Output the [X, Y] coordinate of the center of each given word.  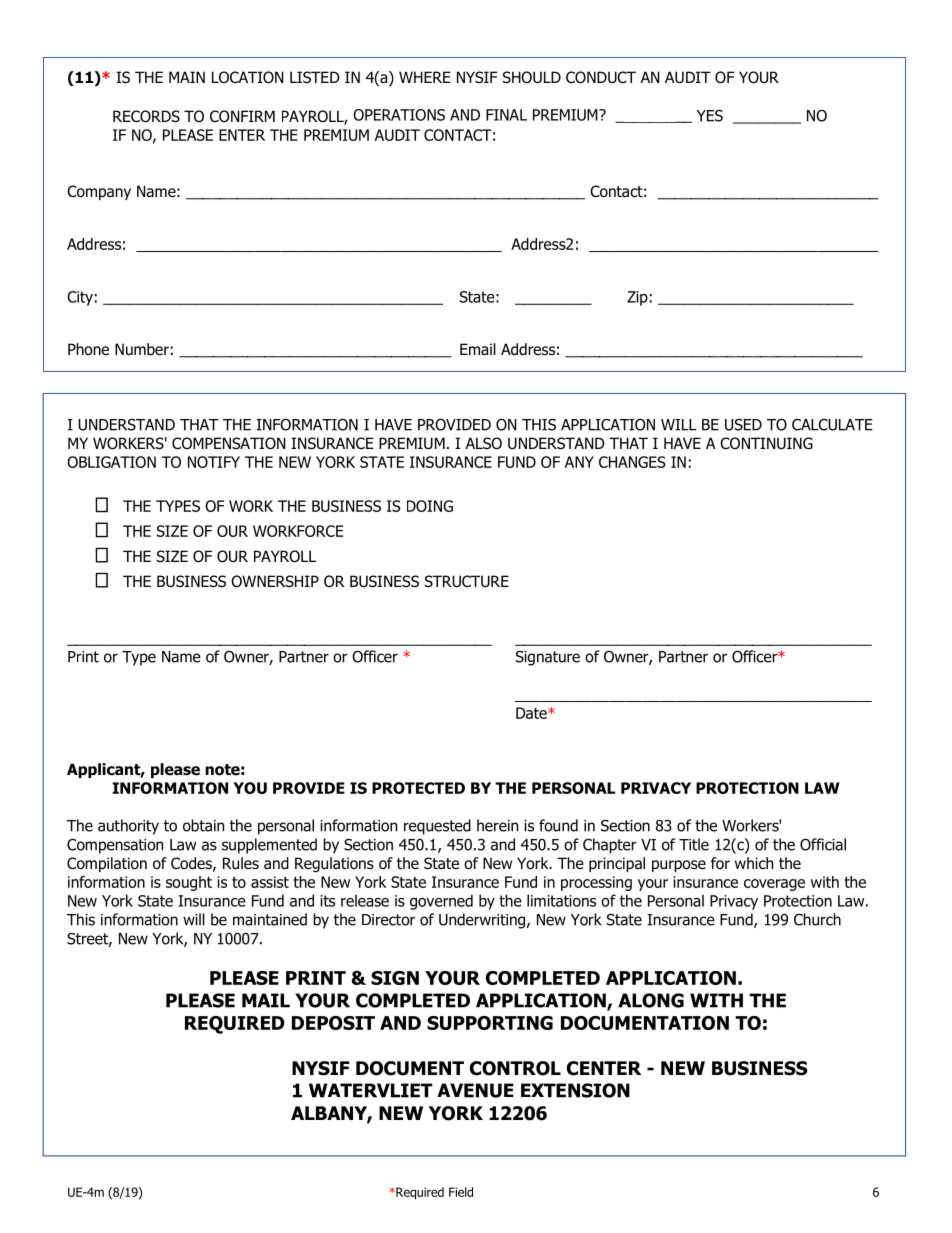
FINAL [506, 115]
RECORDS [146, 116]
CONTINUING [766, 443]
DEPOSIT [333, 1023]
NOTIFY [214, 462]
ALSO [484, 443]
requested [437, 827]
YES [710, 116]
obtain [203, 825]
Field [461, 1192]
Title [694, 844]
